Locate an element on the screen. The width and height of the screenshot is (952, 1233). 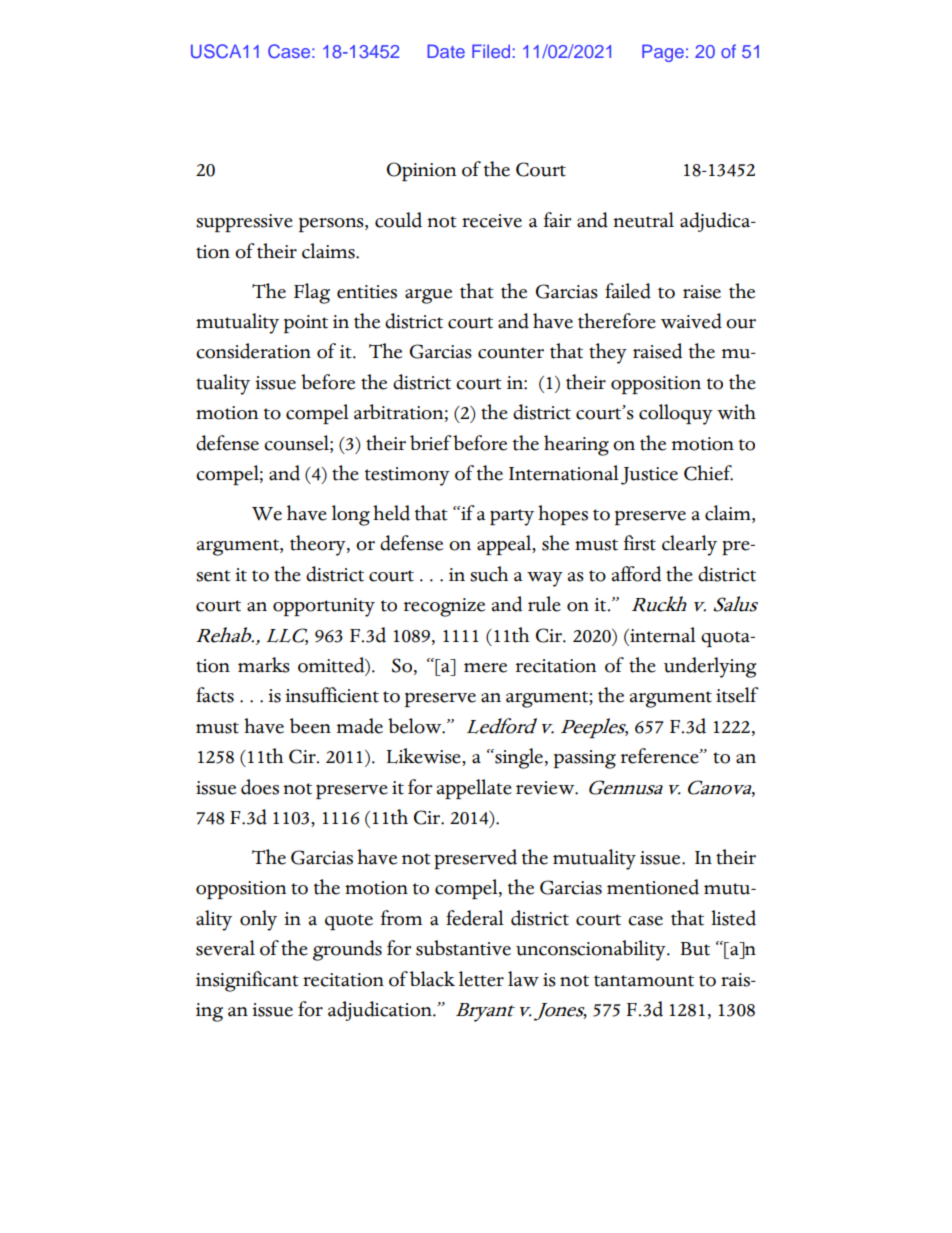
neutral is located at coordinates (643, 220).
